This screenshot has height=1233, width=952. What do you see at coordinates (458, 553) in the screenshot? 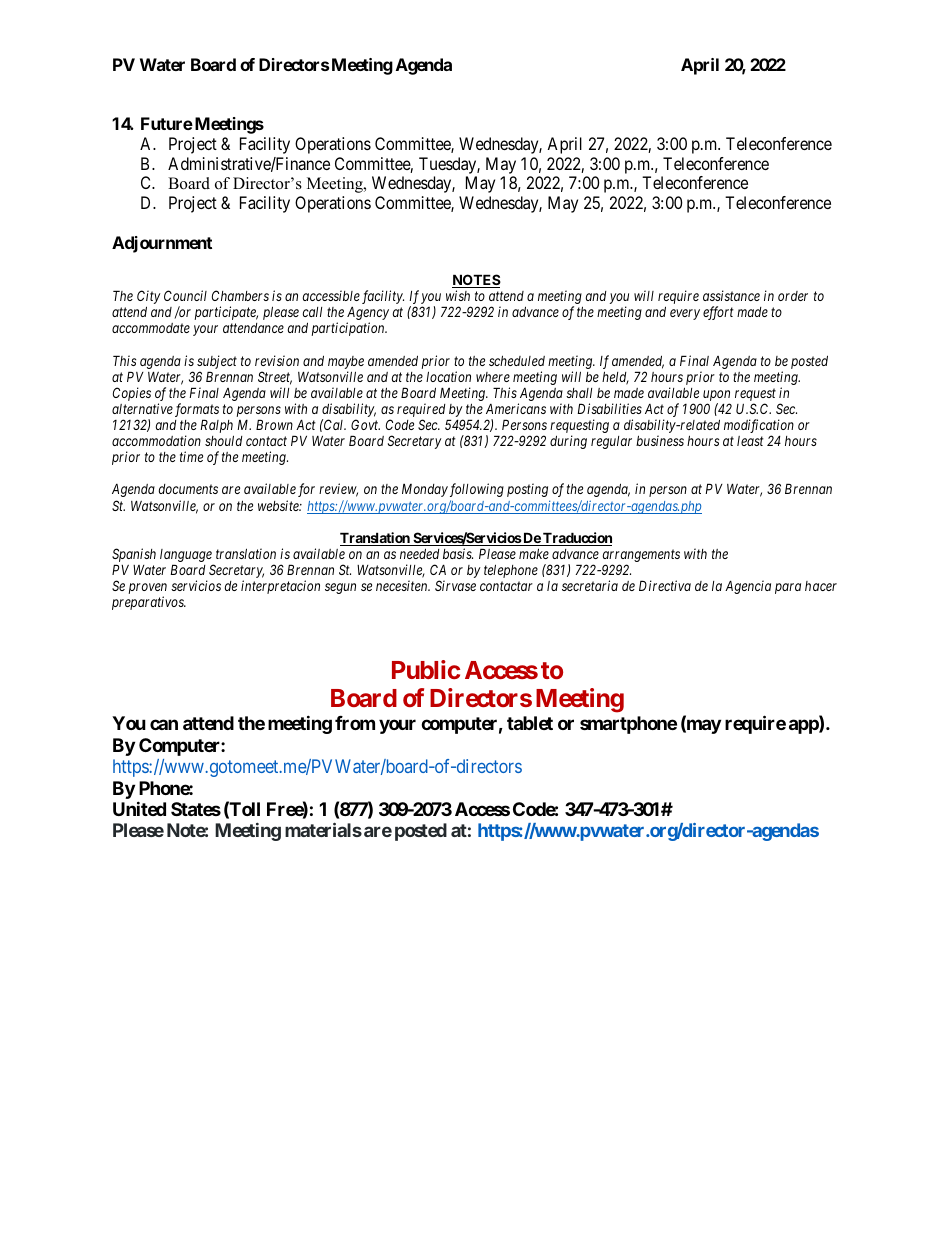
I see `basis` at bounding box center [458, 553].
